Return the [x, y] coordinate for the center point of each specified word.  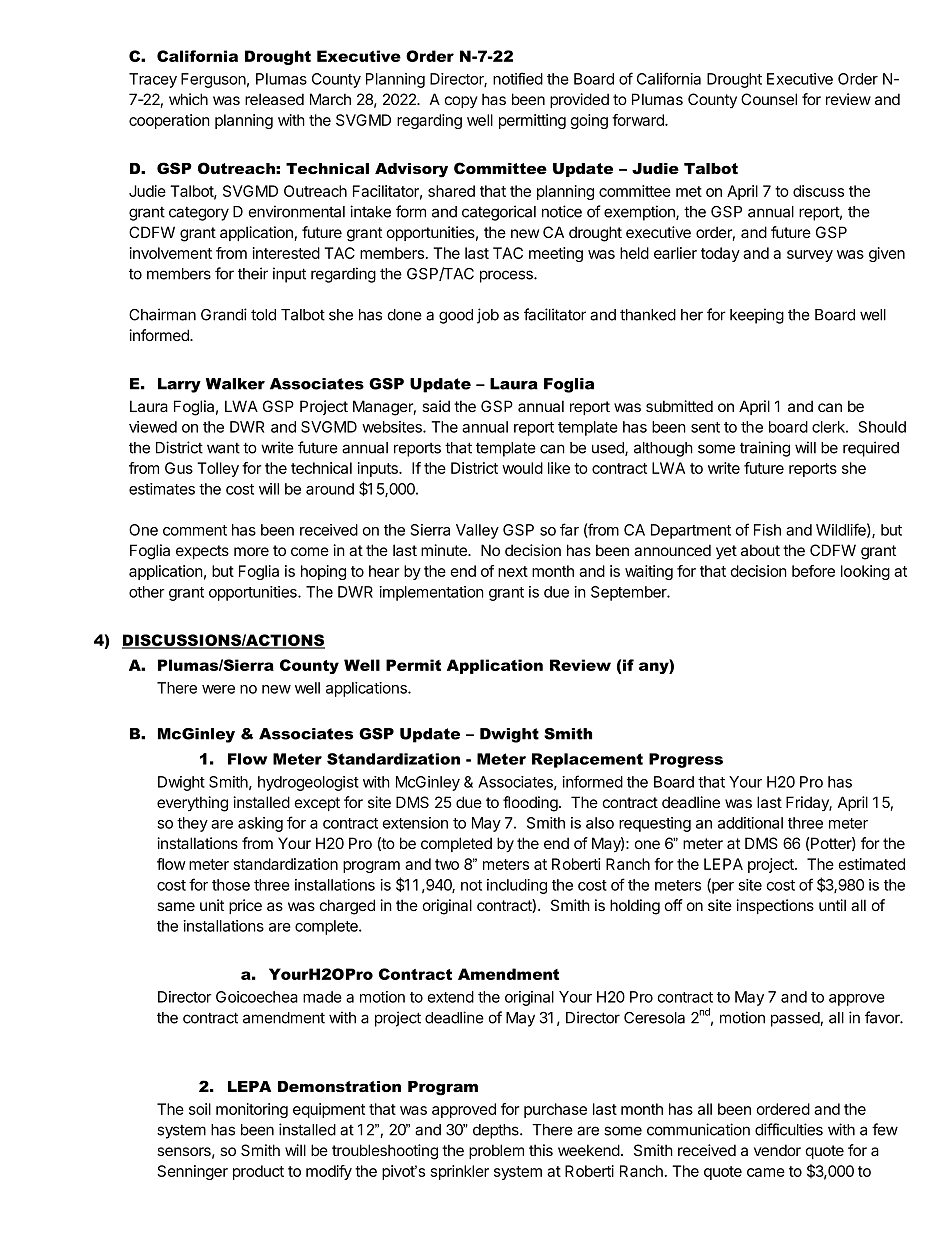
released [274, 99]
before [813, 571]
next [513, 571]
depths [497, 1131]
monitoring [252, 1110]
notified [518, 78]
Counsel [769, 99]
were [218, 689]
